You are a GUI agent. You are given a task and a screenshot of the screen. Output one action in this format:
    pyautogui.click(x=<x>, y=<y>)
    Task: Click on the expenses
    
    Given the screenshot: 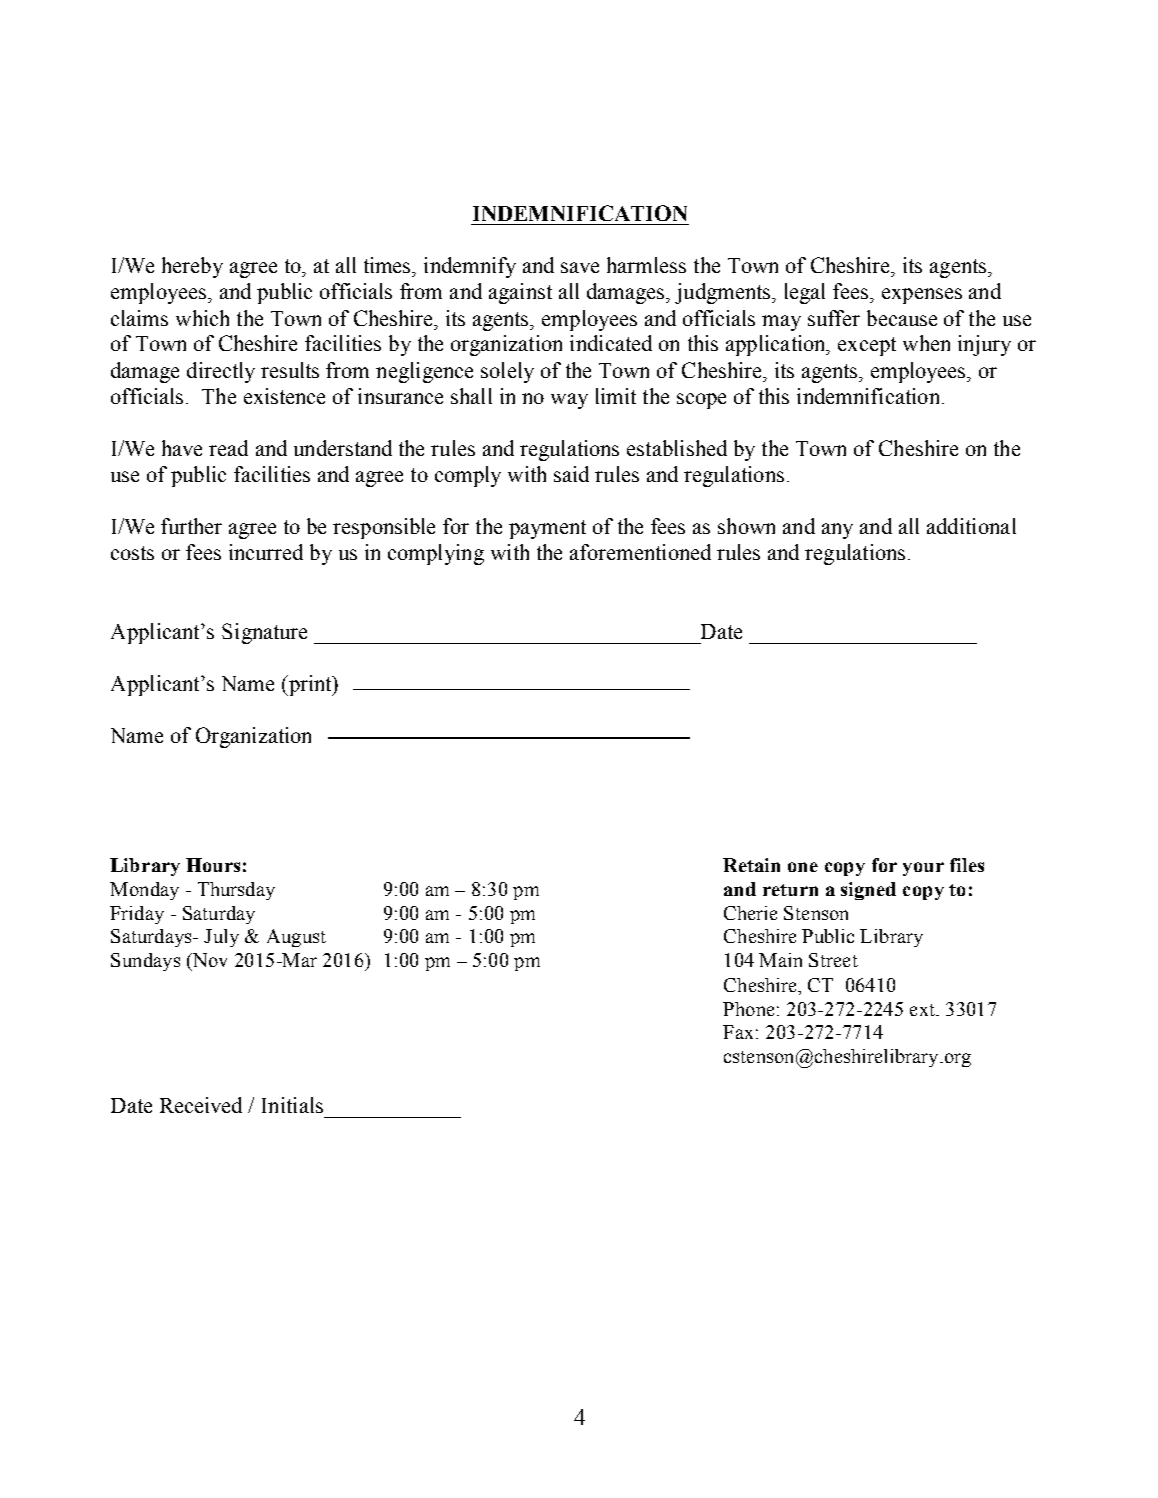 What is the action you would take?
    pyautogui.click(x=922, y=296)
